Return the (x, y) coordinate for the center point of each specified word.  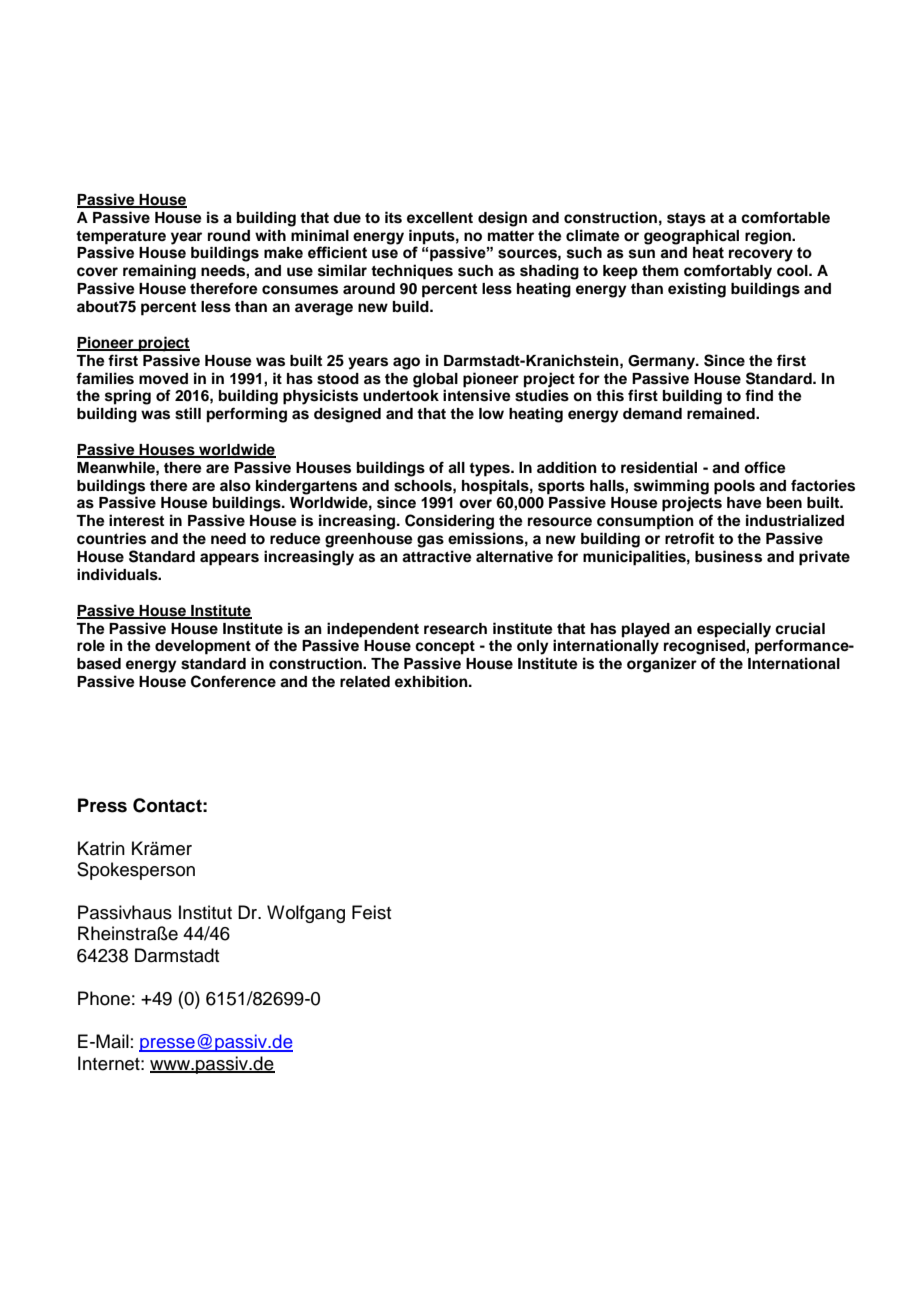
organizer (662, 665)
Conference (233, 681)
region (769, 237)
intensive (477, 395)
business (728, 556)
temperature (121, 238)
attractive (437, 556)
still (188, 413)
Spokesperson (136, 871)
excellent (440, 218)
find (759, 395)
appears (229, 559)
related (365, 681)
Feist (371, 912)
